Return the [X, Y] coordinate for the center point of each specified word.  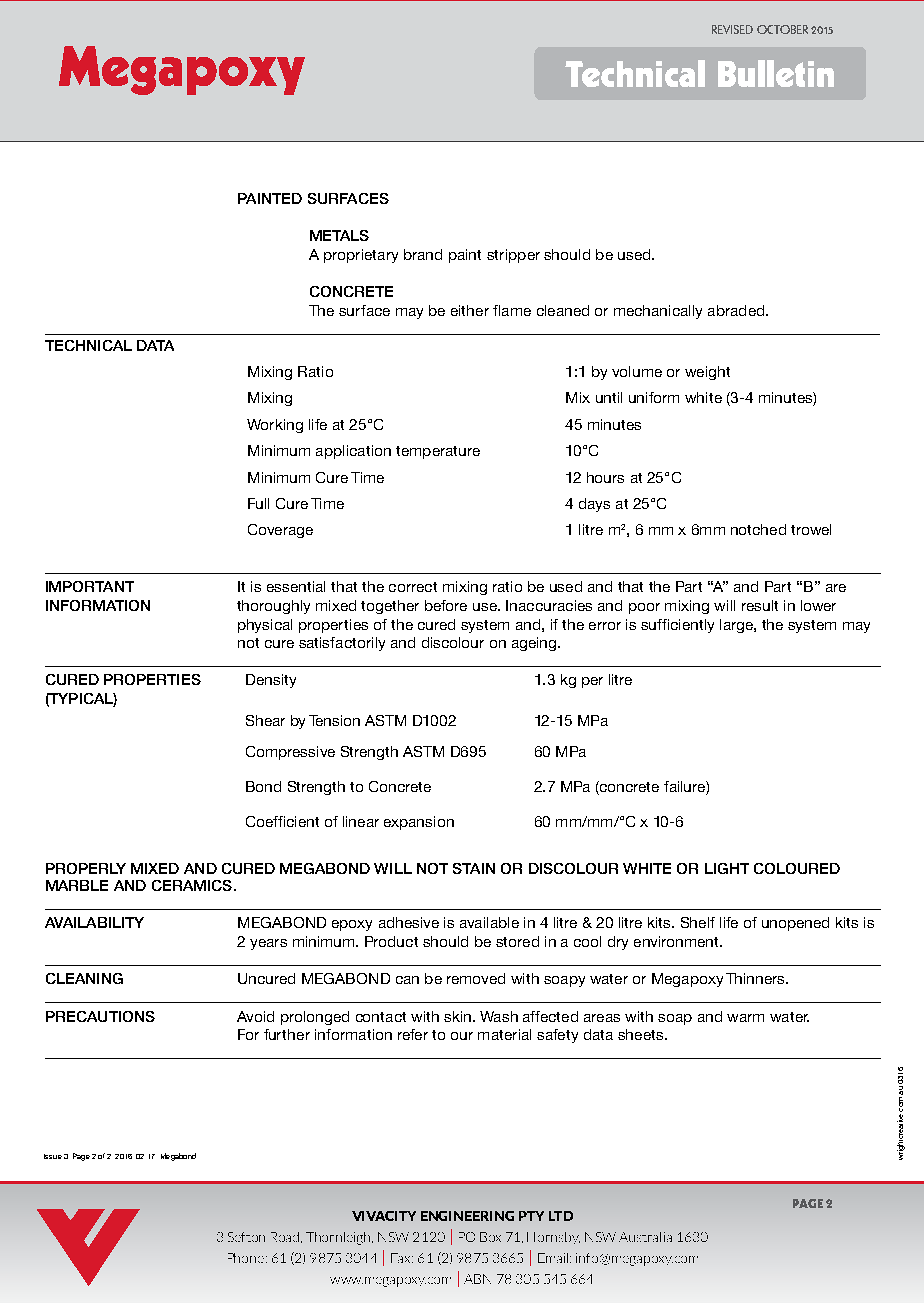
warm [745, 1018]
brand [423, 254]
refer [413, 1034]
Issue [53, 1156]
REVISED [732, 29]
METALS [339, 235]
